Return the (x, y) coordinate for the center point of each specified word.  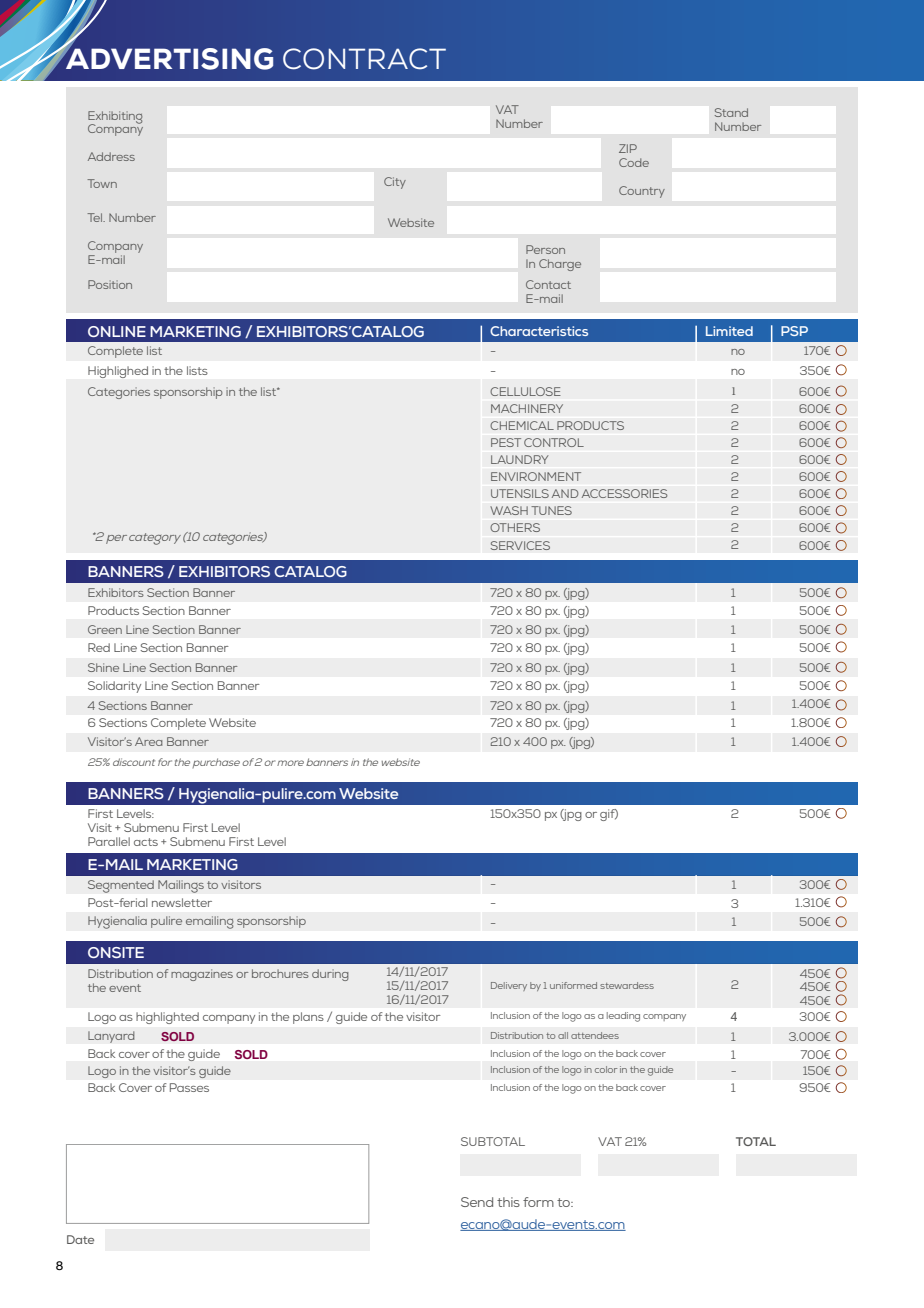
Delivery (509, 986)
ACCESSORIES (624, 493)
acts (146, 842)
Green (105, 629)
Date (80, 1239)
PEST (506, 442)
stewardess (627, 985)
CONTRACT (364, 59)
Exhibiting (115, 118)
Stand (731, 112)
